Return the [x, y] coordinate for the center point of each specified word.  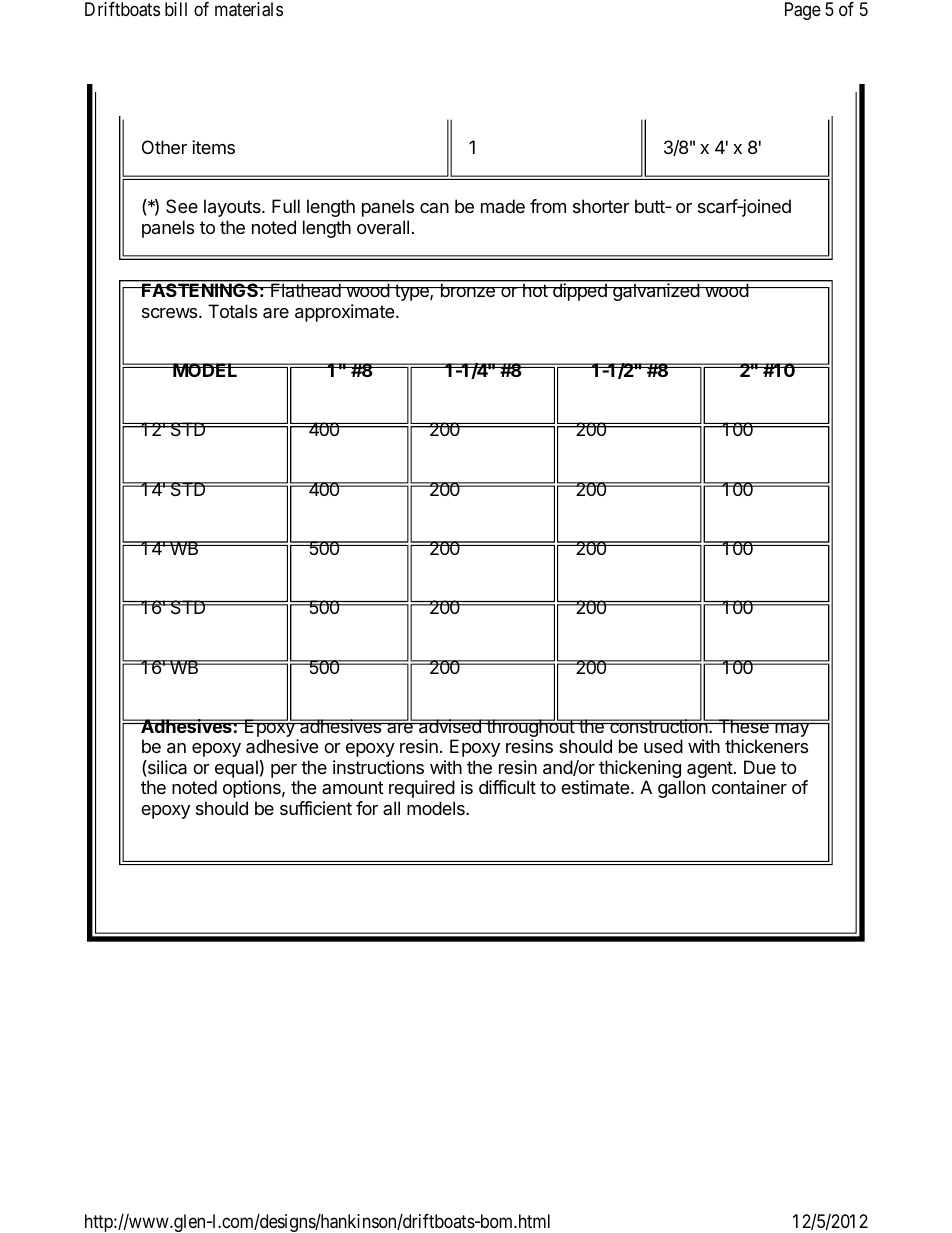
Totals [232, 311]
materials [249, 9]
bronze [467, 290]
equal [236, 770]
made [503, 206]
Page [803, 11]
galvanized [656, 292]
